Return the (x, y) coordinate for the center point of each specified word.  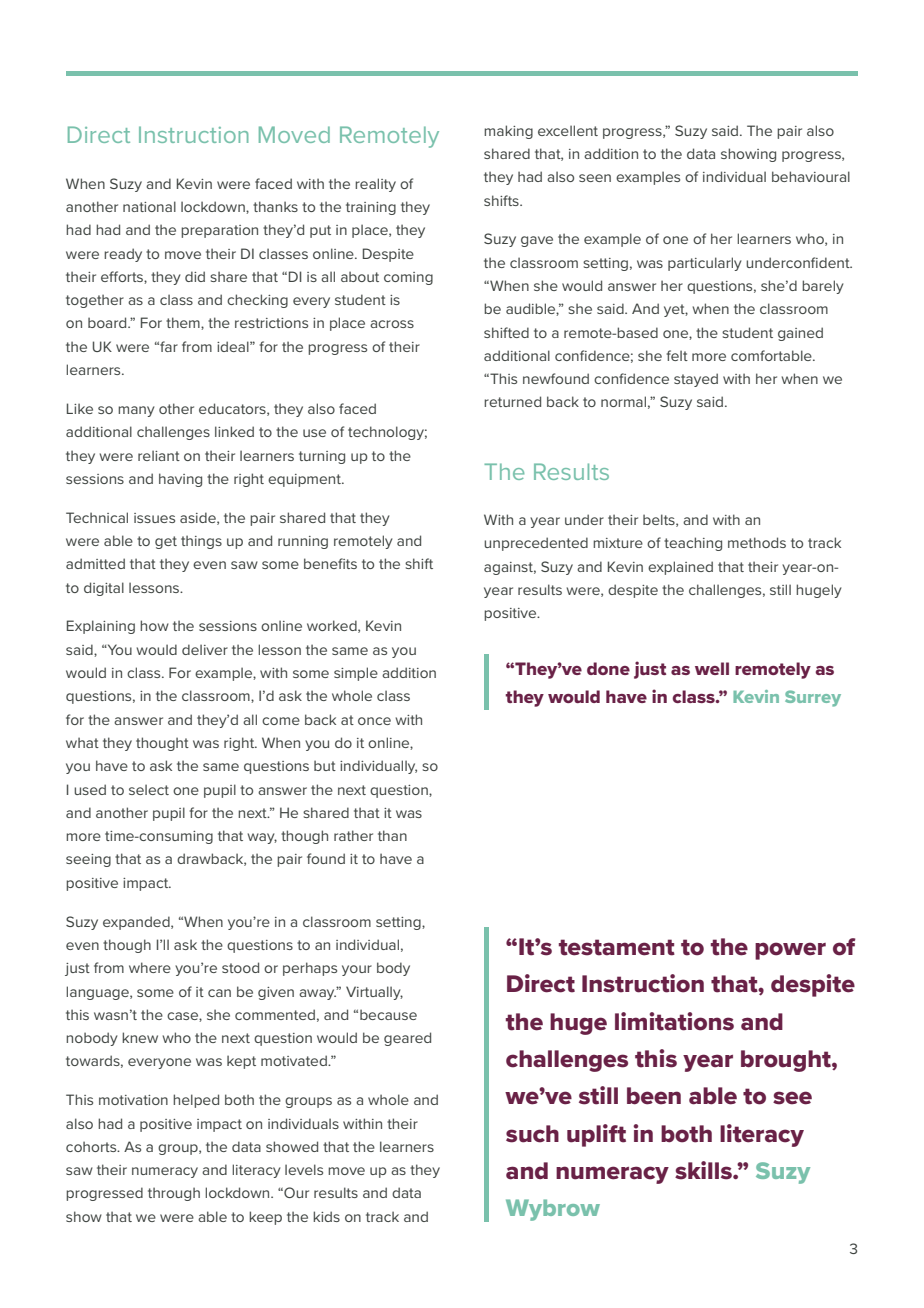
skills (704, 1170)
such (532, 1134)
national (149, 206)
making (508, 132)
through (174, 1194)
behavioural (811, 176)
